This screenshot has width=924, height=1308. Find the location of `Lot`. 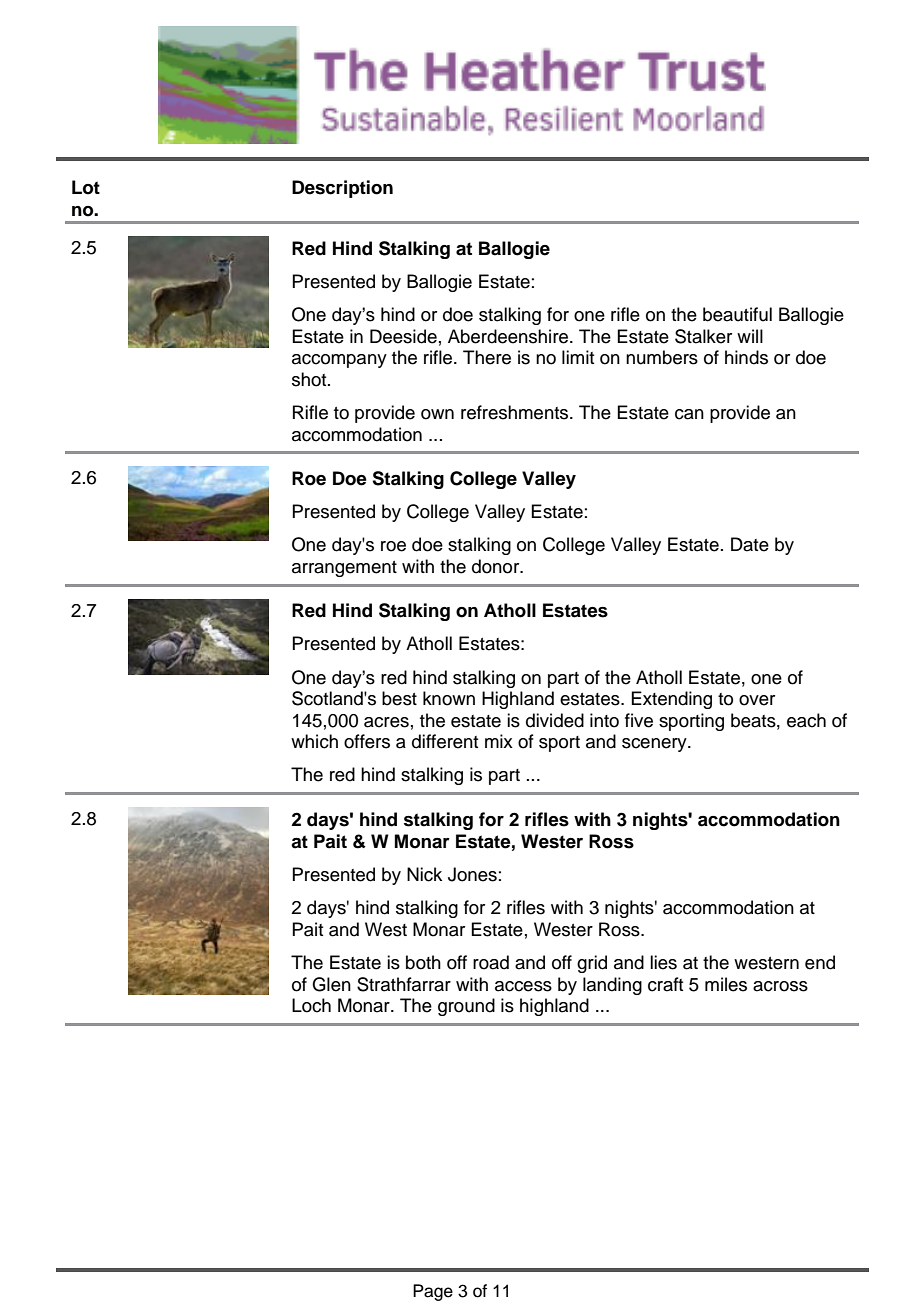

Lot is located at coordinates (86, 187).
